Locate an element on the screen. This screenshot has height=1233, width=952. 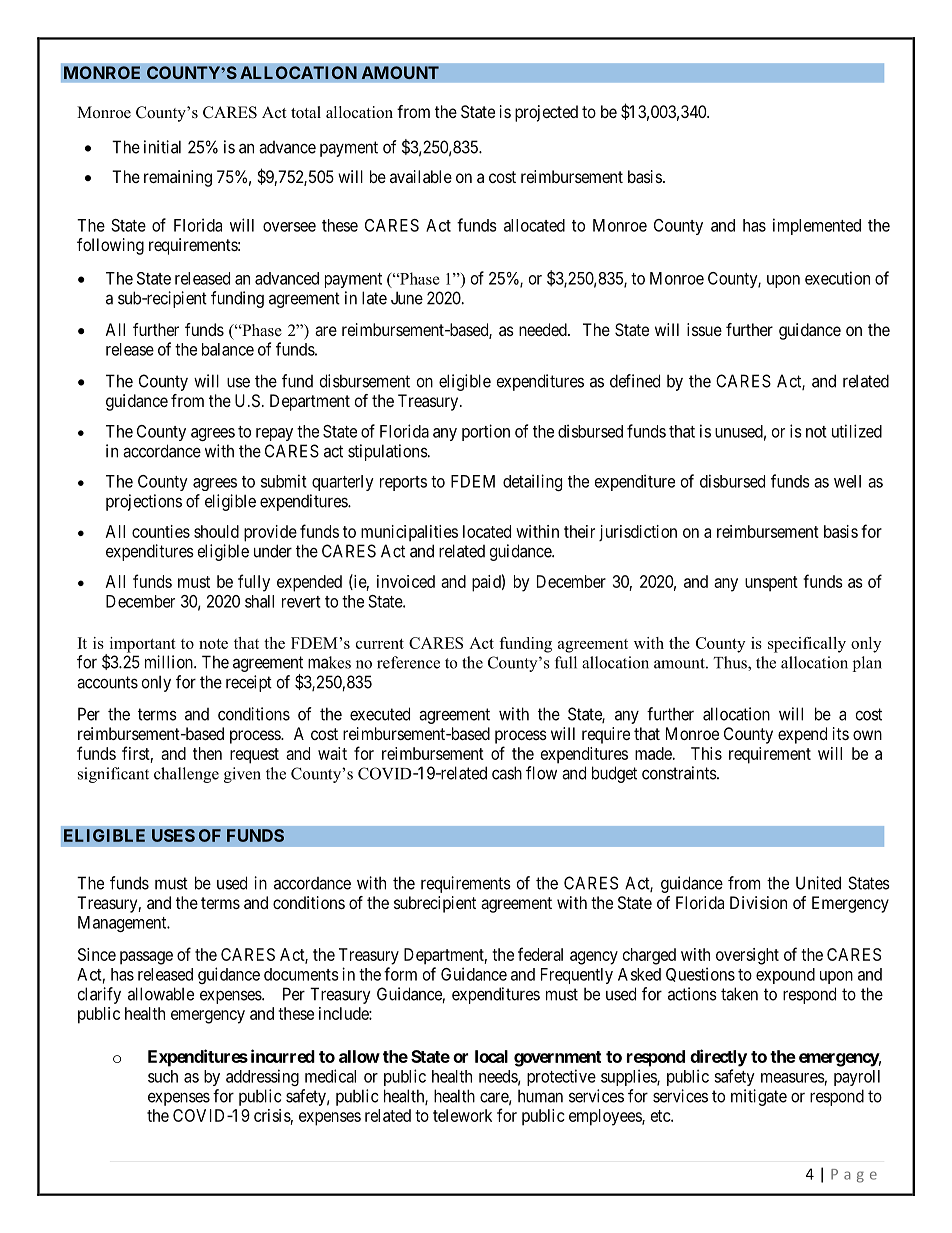
projected is located at coordinates (546, 113).
